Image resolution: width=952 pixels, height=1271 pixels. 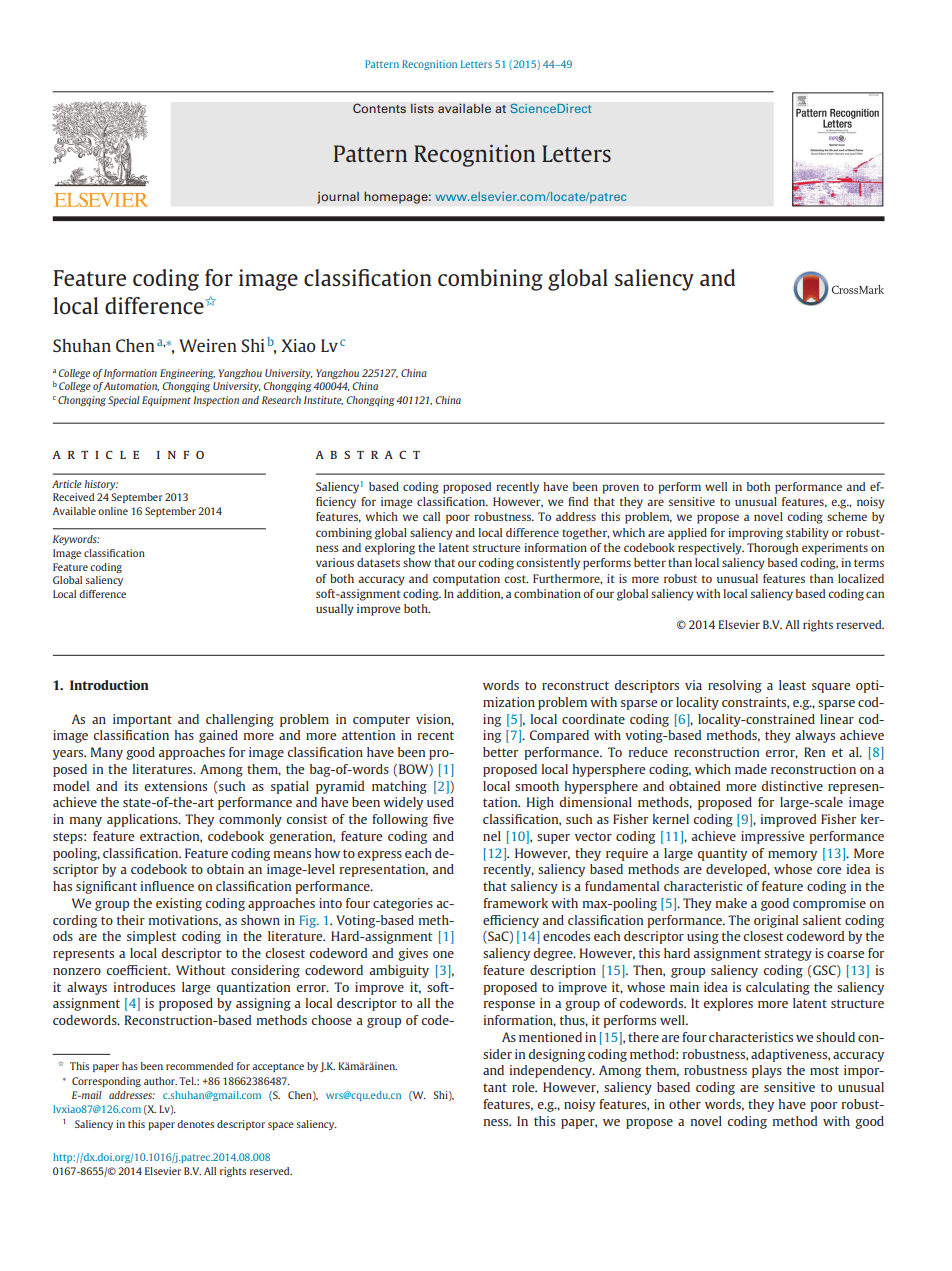 I want to click on original, so click(x=776, y=921).
